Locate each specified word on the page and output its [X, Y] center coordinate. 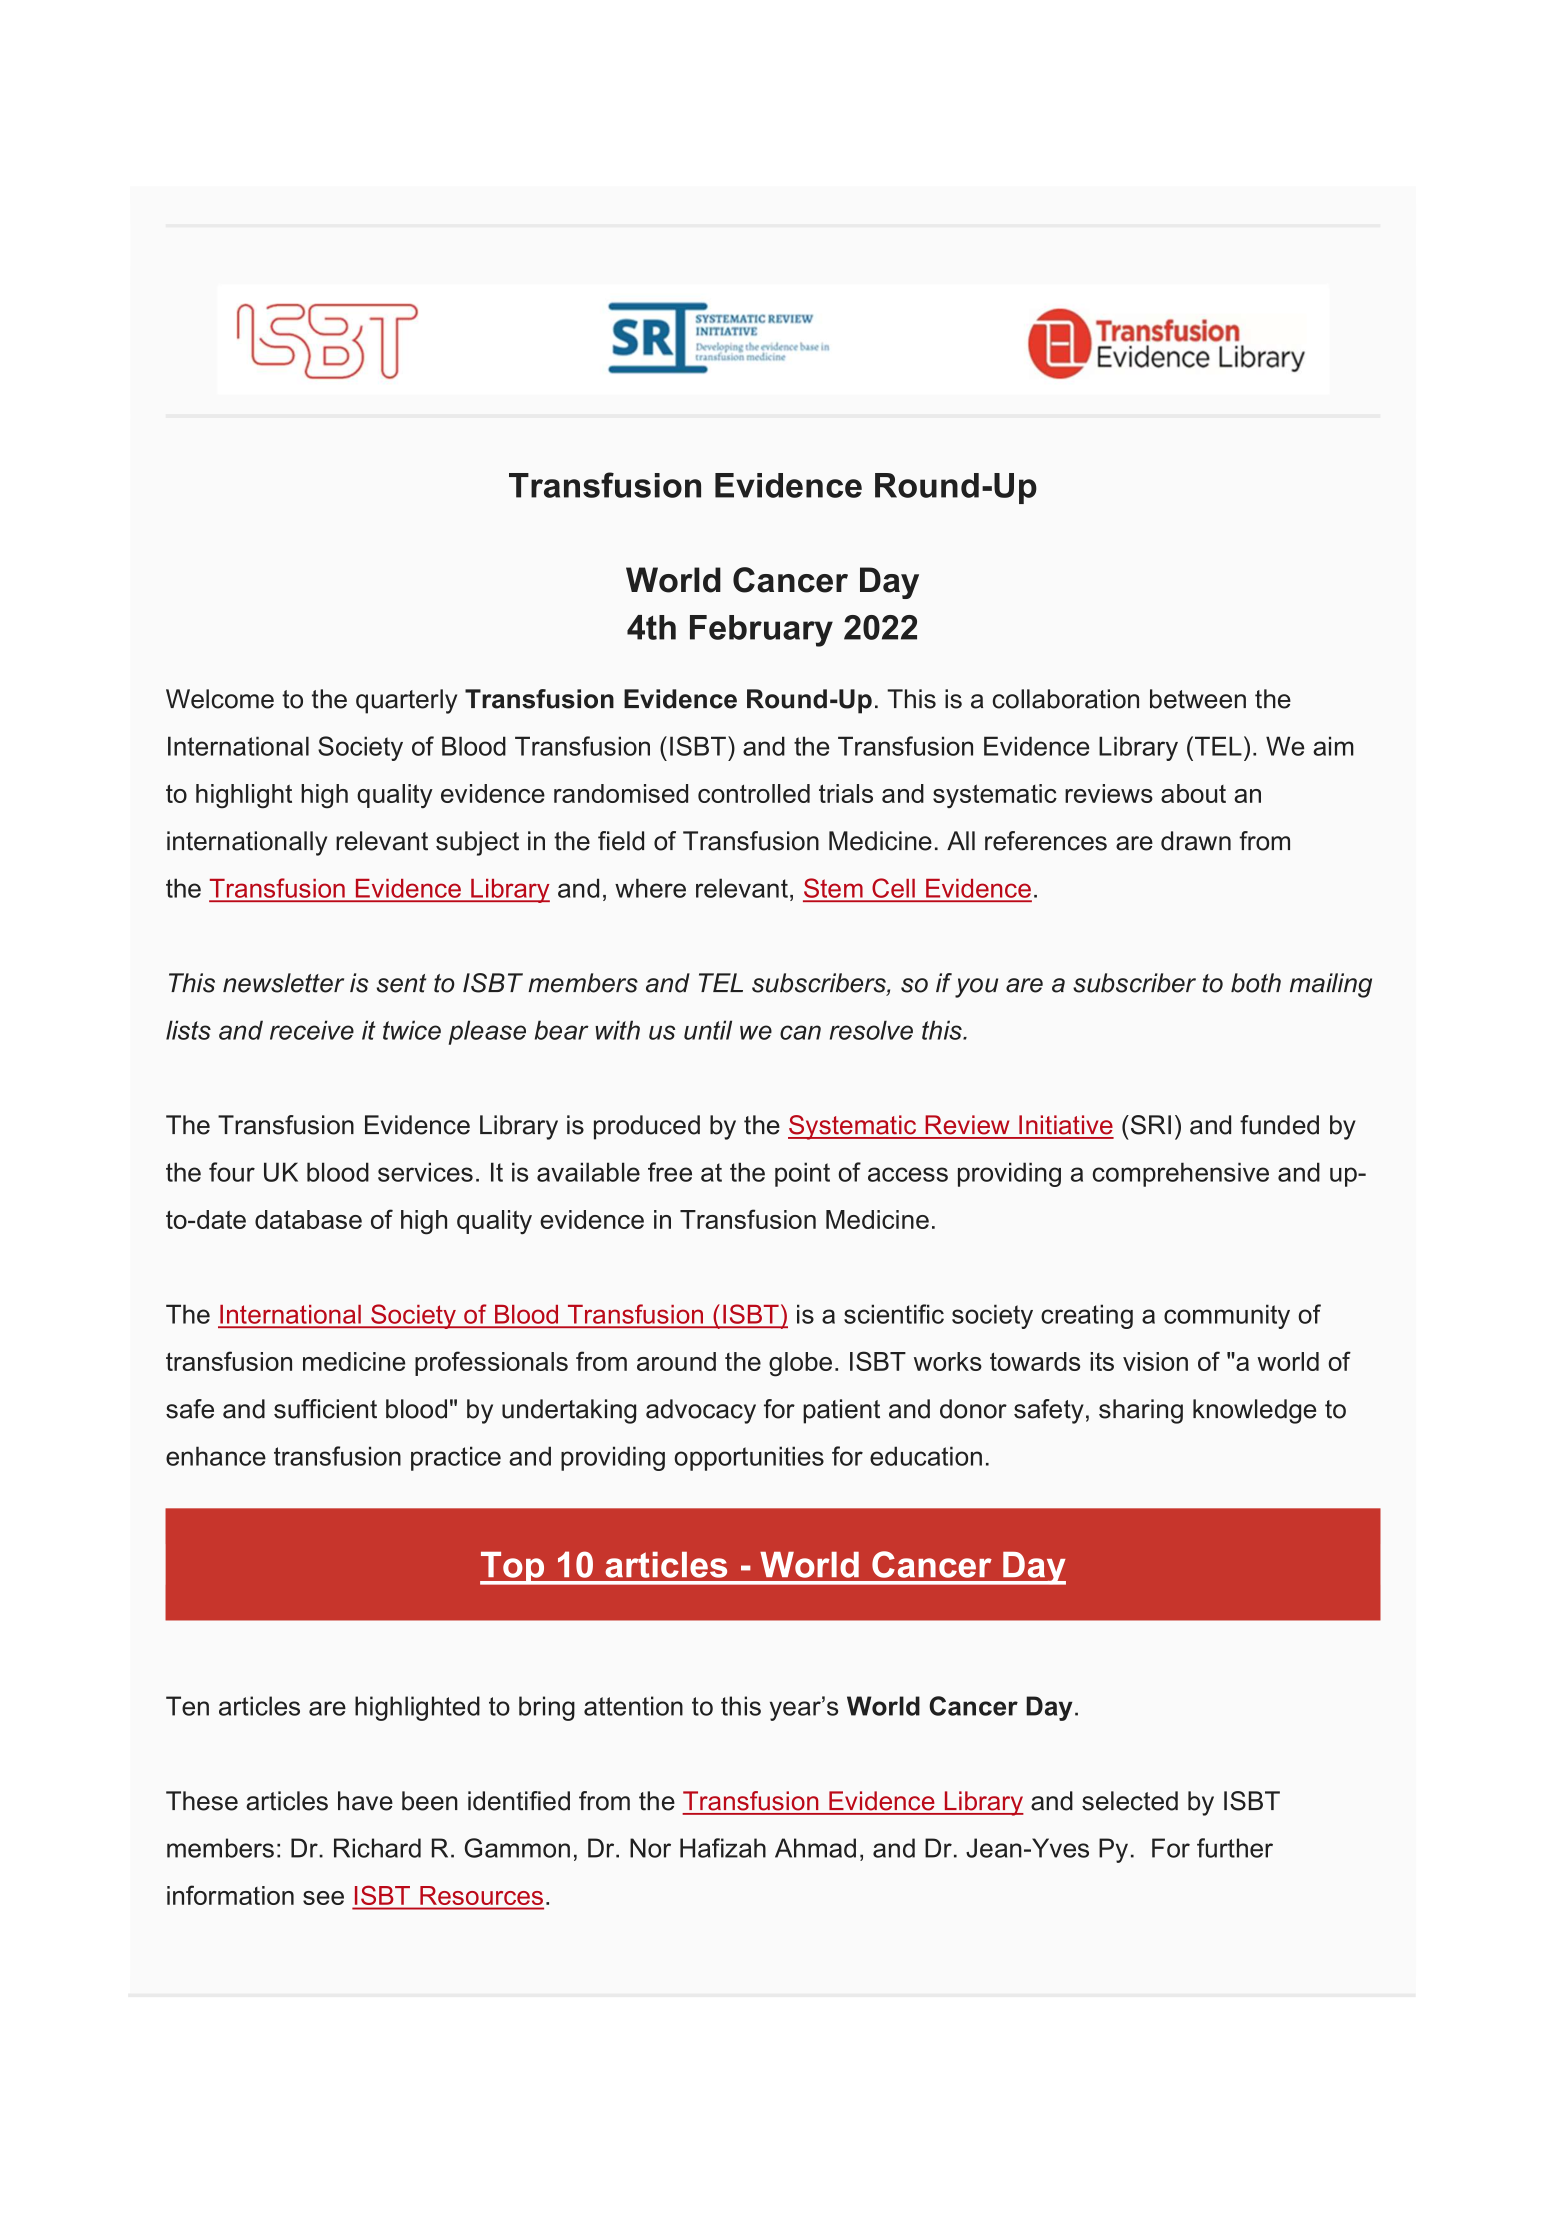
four [232, 1172]
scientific [894, 1314]
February [761, 631]
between [1198, 699]
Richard [377, 1848]
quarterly [406, 701]
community [1227, 1316]
